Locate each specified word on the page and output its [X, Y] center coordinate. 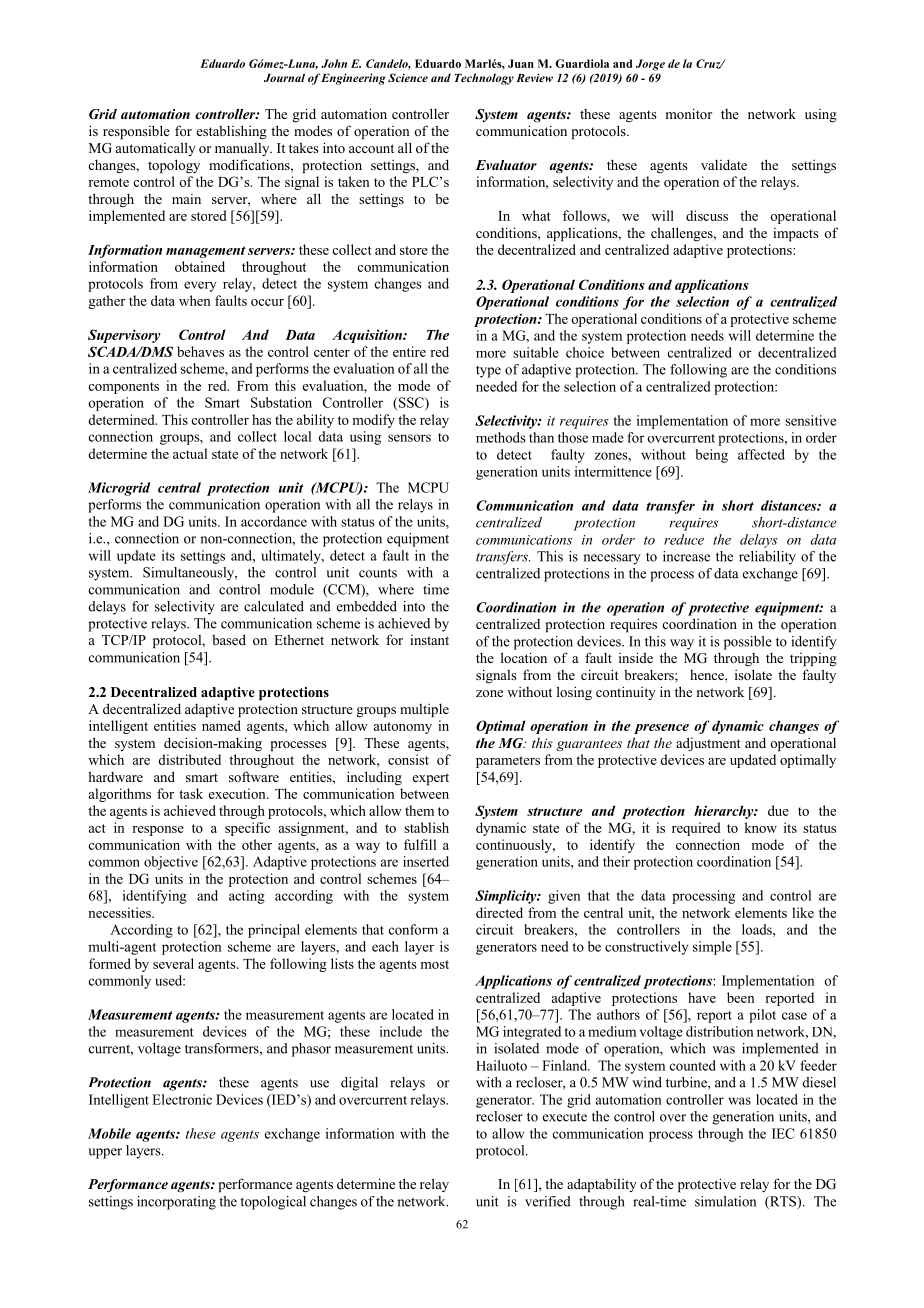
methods [501, 437]
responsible [136, 132]
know [761, 827]
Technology [484, 79]
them [419, 810]
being [712, 456]
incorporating [176, 1203]
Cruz [709, 64]
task [191, 793]
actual [190, 453]
